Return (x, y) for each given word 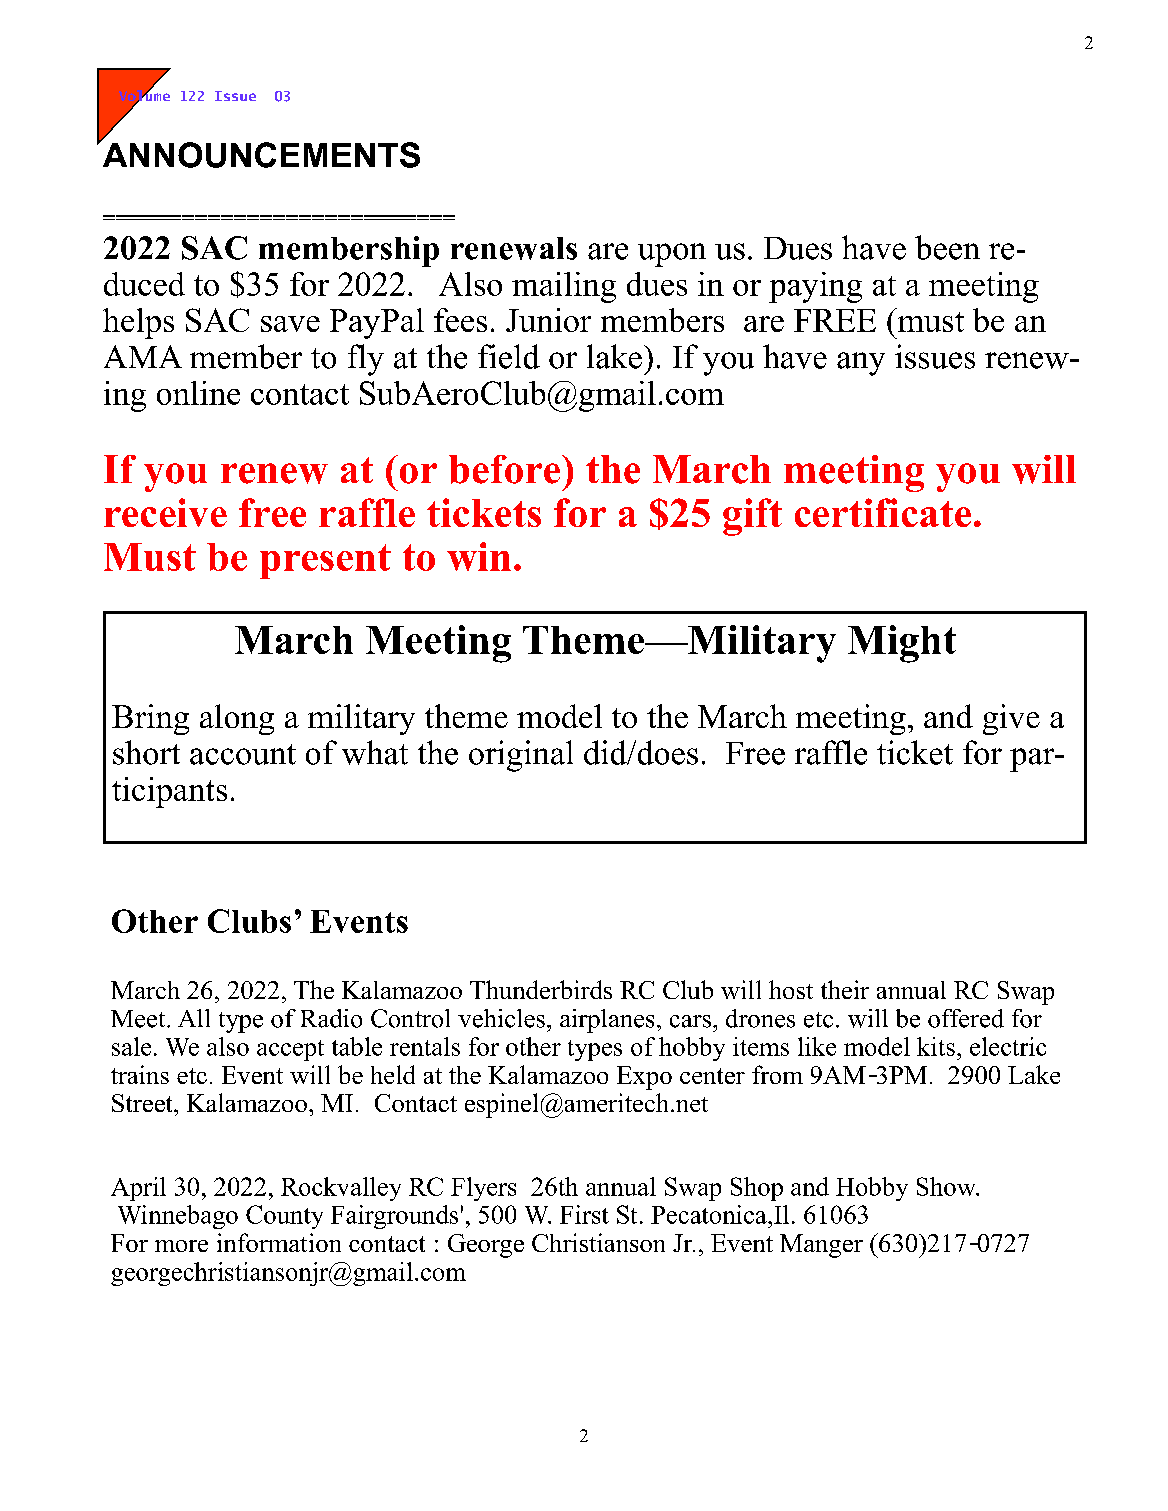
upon (672, 255)
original (521, 756)
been (947, 247)
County (284, 1217)
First (584, 1214)
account (243, 754)
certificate (883, 512)
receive (165, 512)
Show (947, 1186)
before (506, 469)
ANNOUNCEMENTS (260, 153)
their (845, 989)
